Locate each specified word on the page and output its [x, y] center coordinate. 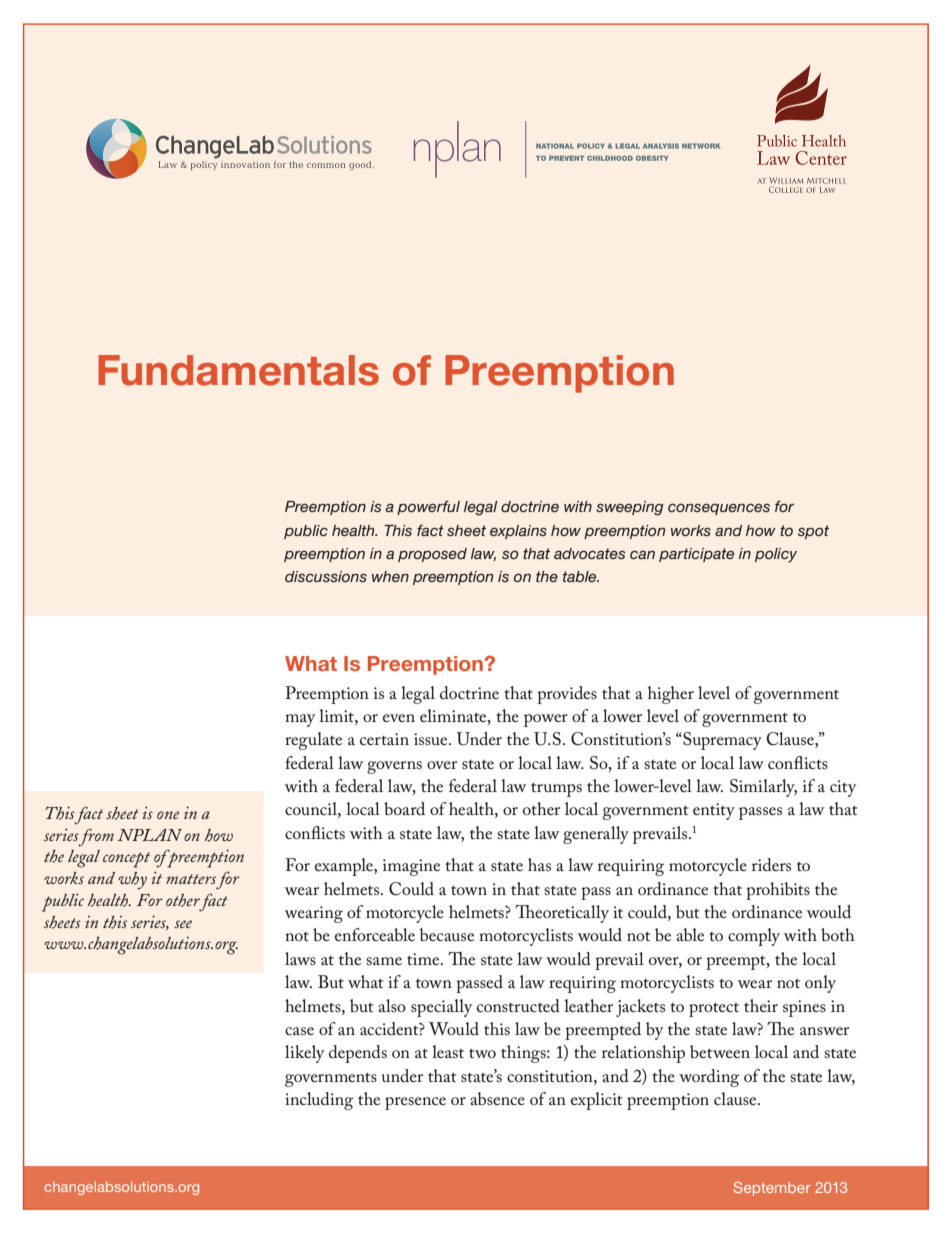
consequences [719, 509]
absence [497, 1098]
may [300, 720]
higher [671, 695]
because [447, 934]
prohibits [778, 891]
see [183, 924]
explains [518, 532]
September [772, 1189]
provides [567, 695]
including [319, 1101]
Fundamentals [238, 370]
